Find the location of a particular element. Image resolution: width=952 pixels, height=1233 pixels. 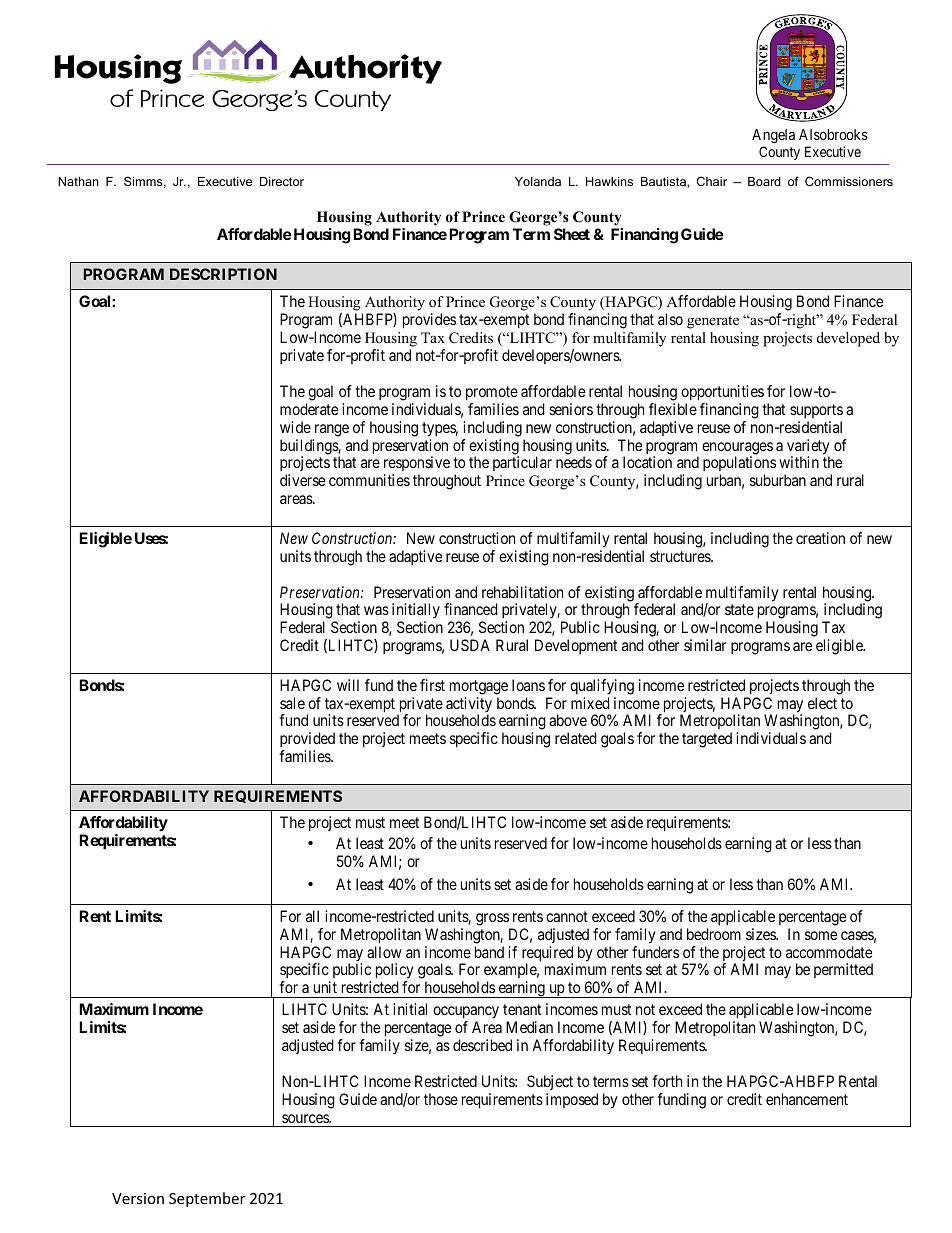

those is located at coordinates (441, 1099).
